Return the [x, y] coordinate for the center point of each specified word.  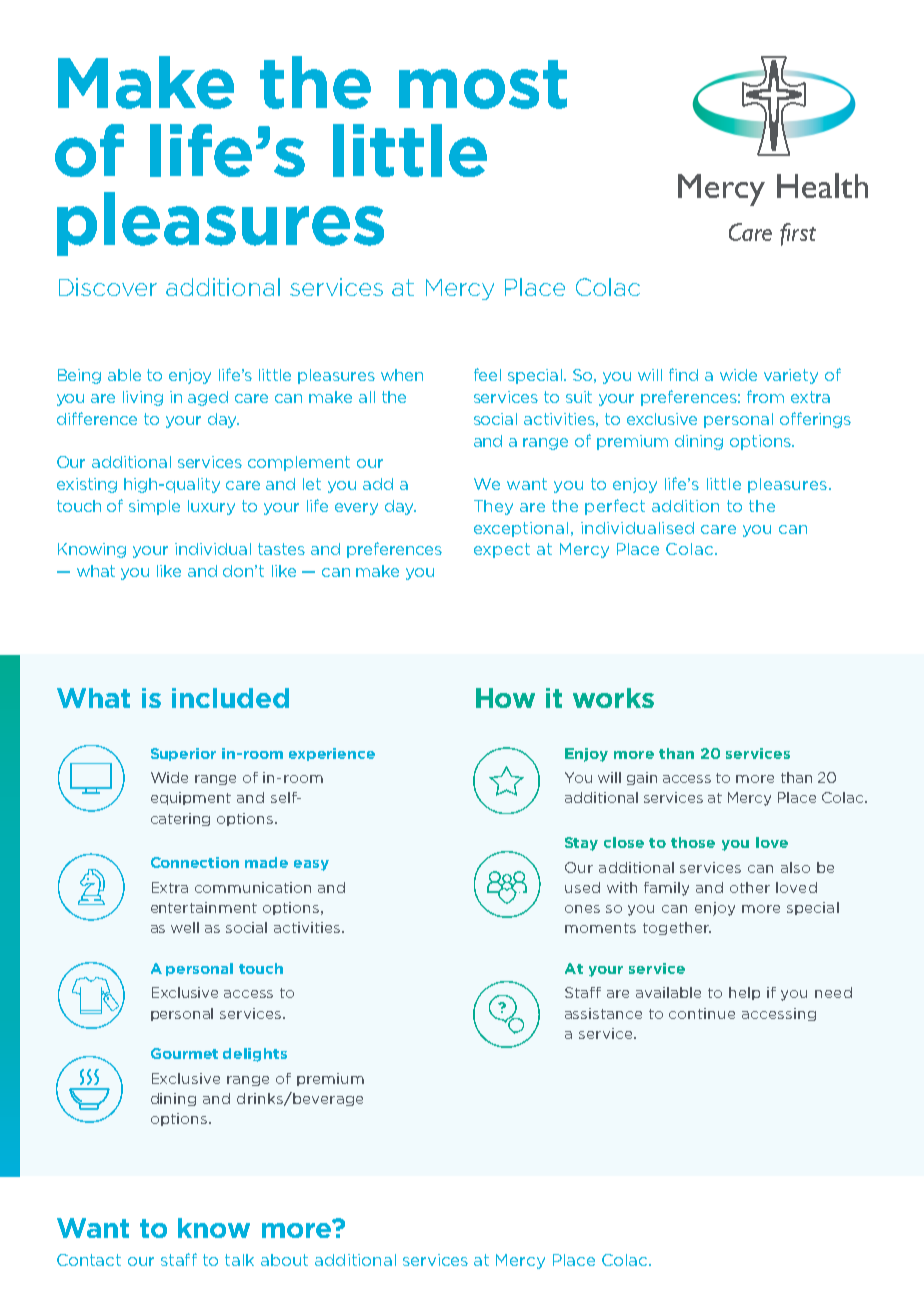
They [493, 507]
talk [239, 1260]
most [483, 84]
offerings [815, 420]
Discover [108, 287]
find [683, 374]
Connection [195, 862]
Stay [581, 844]
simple [154, 507]
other [750, 887]
